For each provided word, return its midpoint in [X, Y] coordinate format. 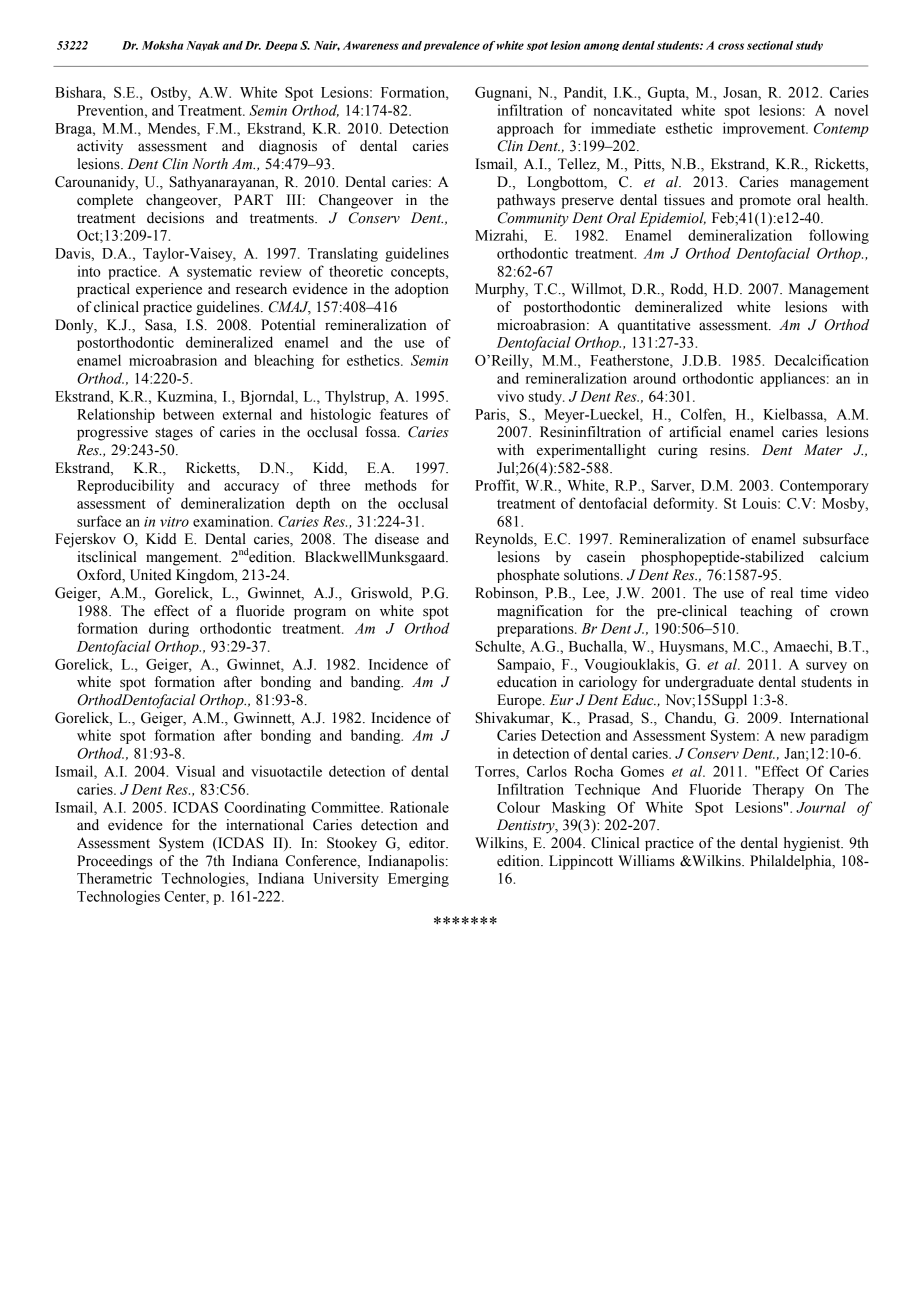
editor [428, 843]
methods [391, 485]
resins [729, 450]
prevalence [452, 46]
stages [174, 434]
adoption [422, 290]
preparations [536, 629]
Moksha [162, 45]
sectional [770, 45]
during [169, 629]
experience [169, 290]
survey [826, 667]
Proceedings [114, 862]
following [839, 236]
